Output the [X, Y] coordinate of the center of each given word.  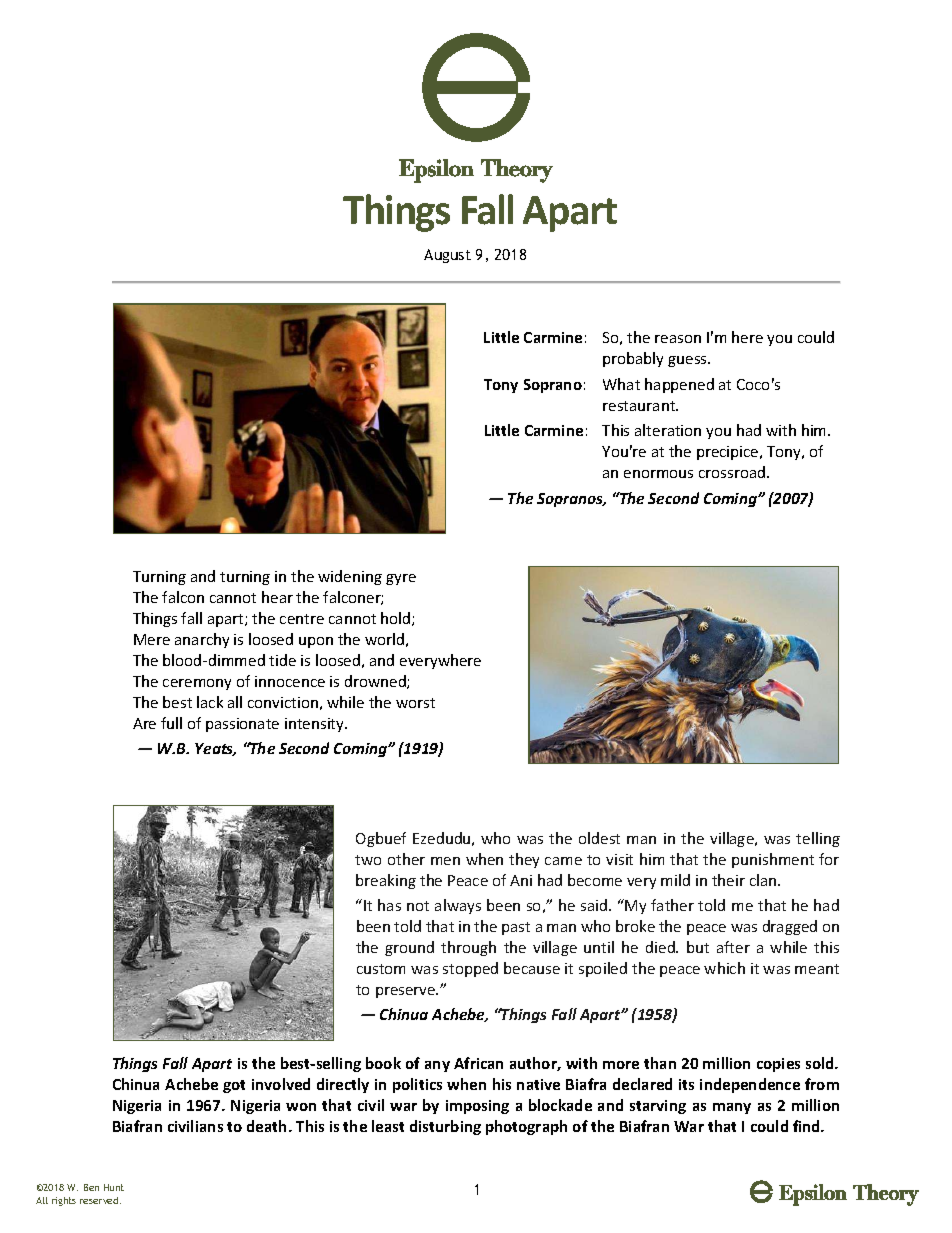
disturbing [445, 1127]
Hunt [114, 1187]
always [458, 906]
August [447, 256]
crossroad [733, 472]
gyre [401, 579]
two [368, 860]
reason [678, 339]
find [807, 1126]
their [728, 880]
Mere [152, 639]
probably [633, 359]
